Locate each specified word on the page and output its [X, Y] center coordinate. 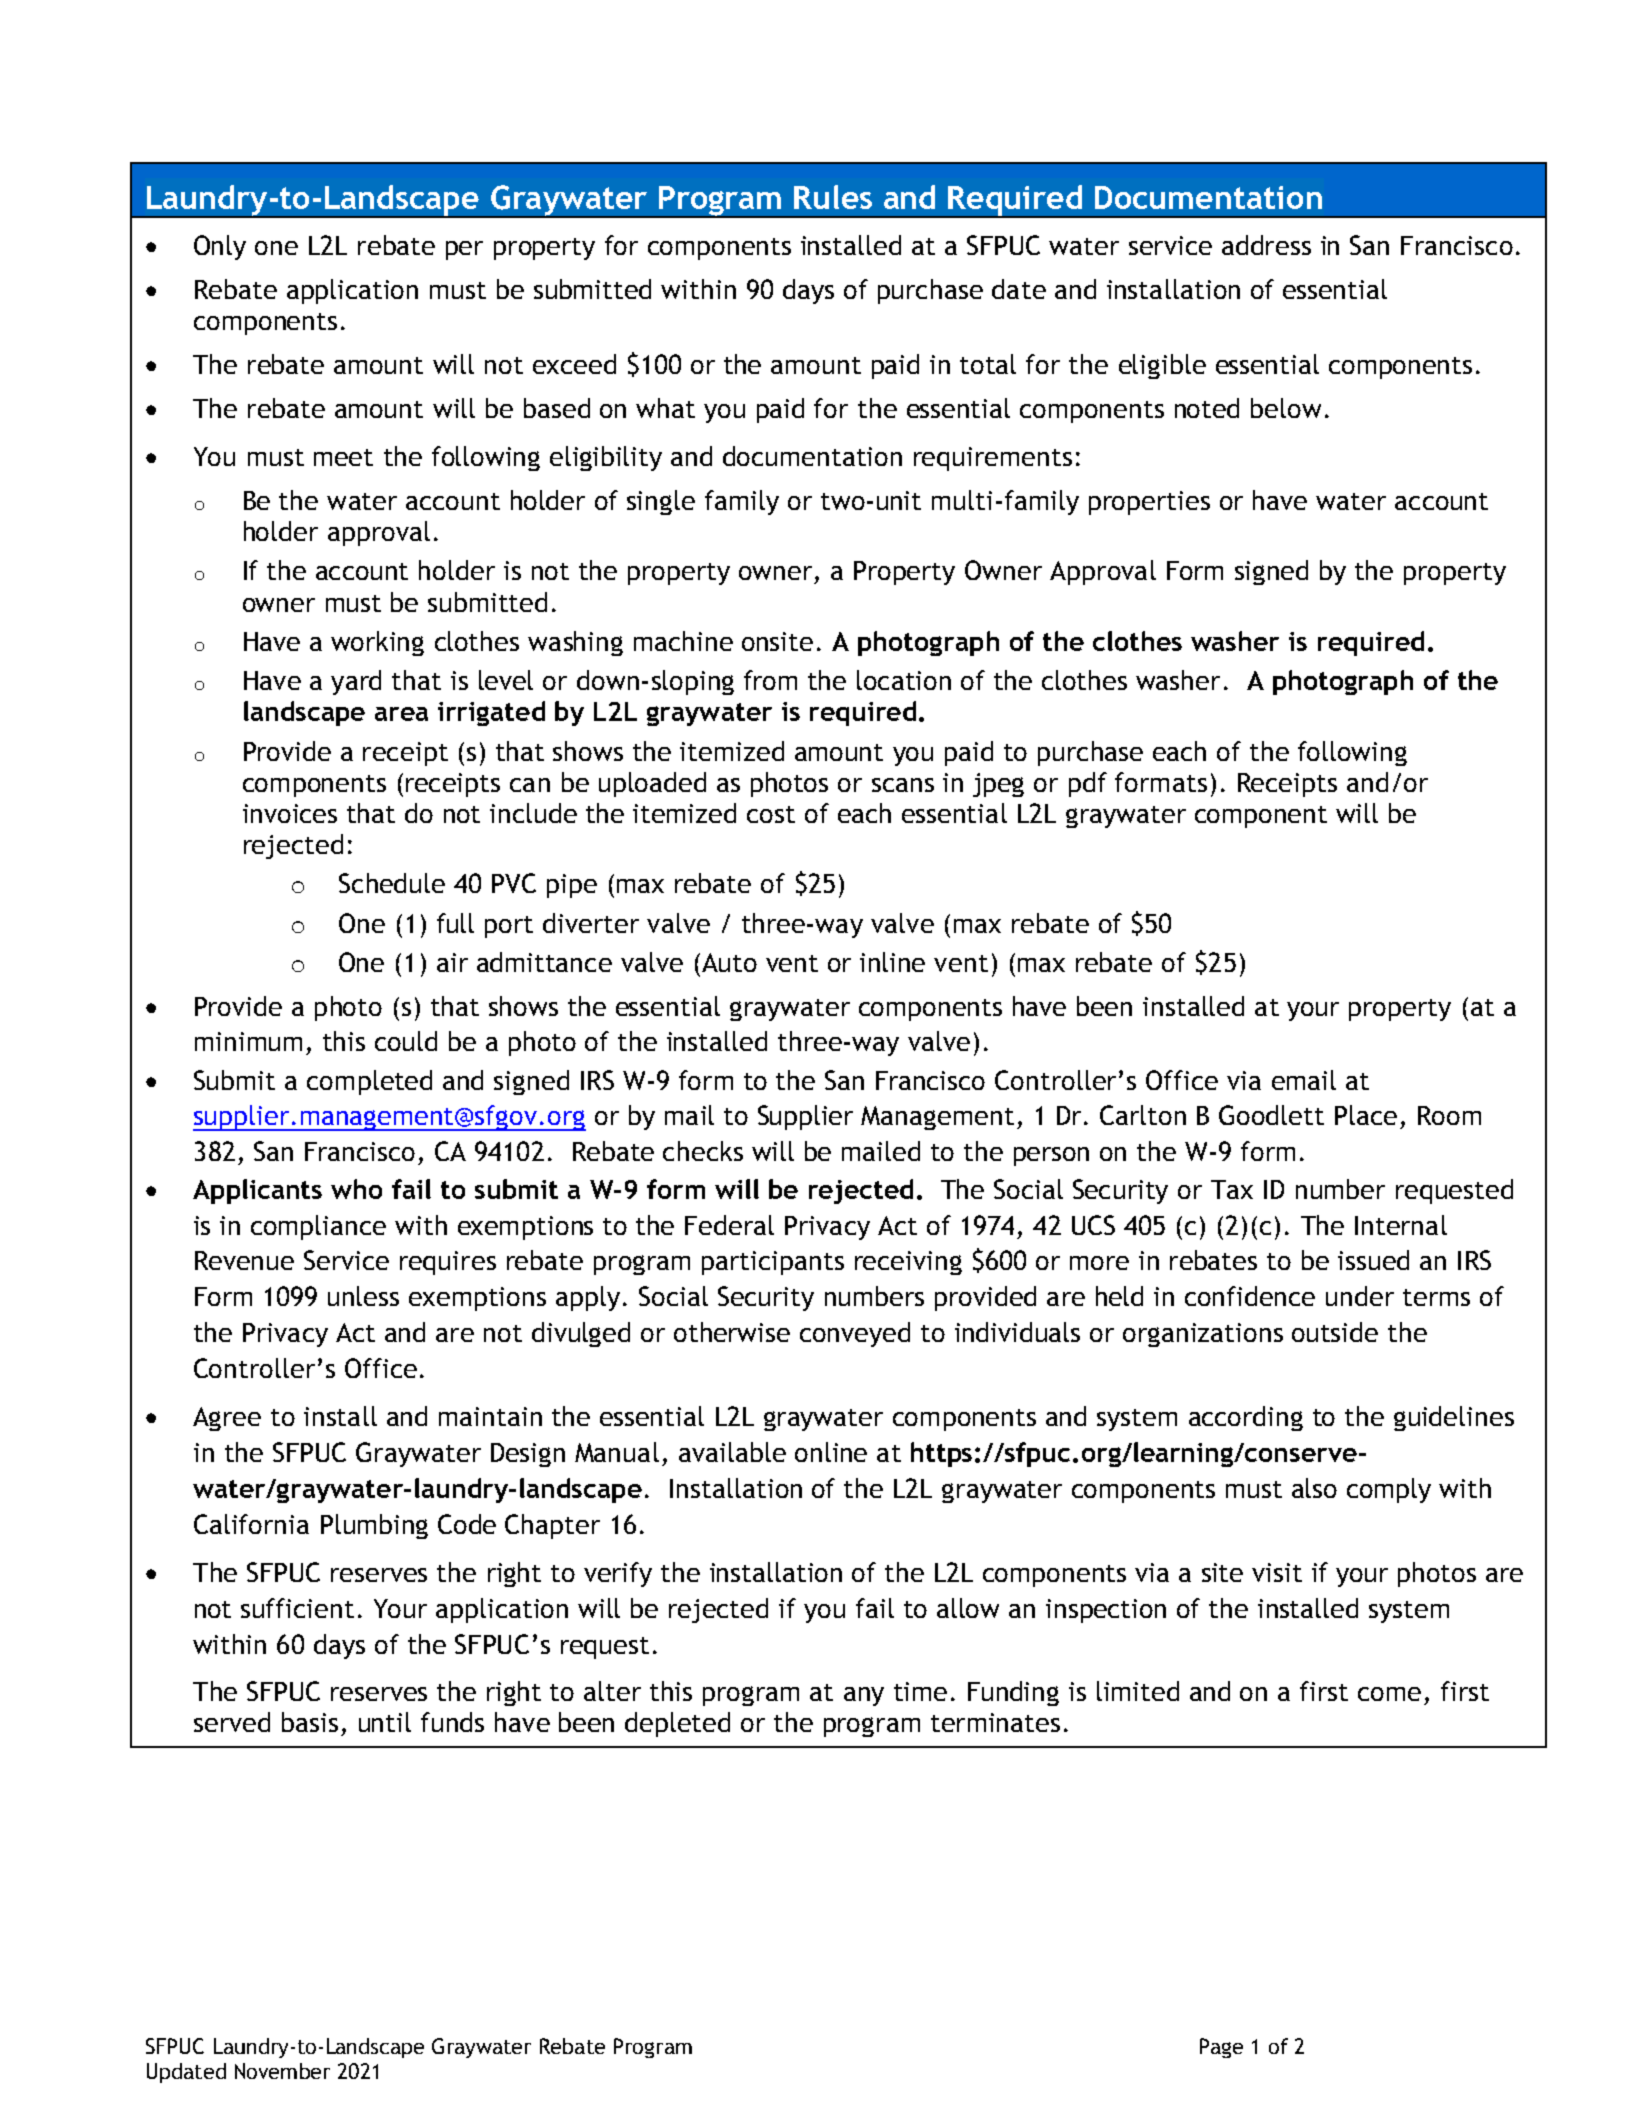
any [864, 1696]
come [1389, 1694]
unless [363, 1296]
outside [1335, 1332]
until [385, 1722]
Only [220, 247]
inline [892, 962]
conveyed [855, 1334]
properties [1149, 503]
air [452, 962]
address [1266, 245]
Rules [833, 197]
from [770, 680]
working [377, 643]
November [282, 2071]
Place [1366, 1115]
